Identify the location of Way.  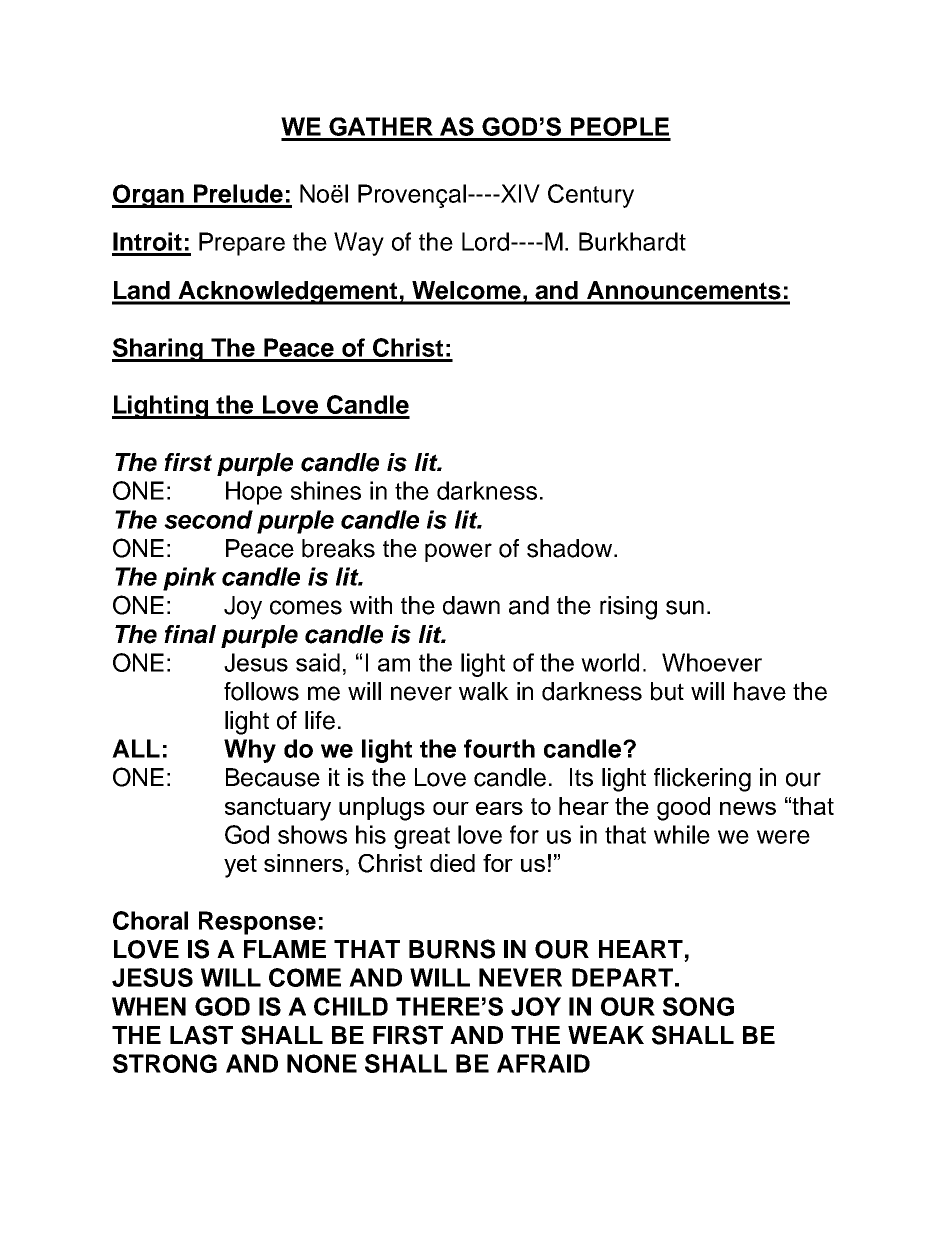
(359, 244).
